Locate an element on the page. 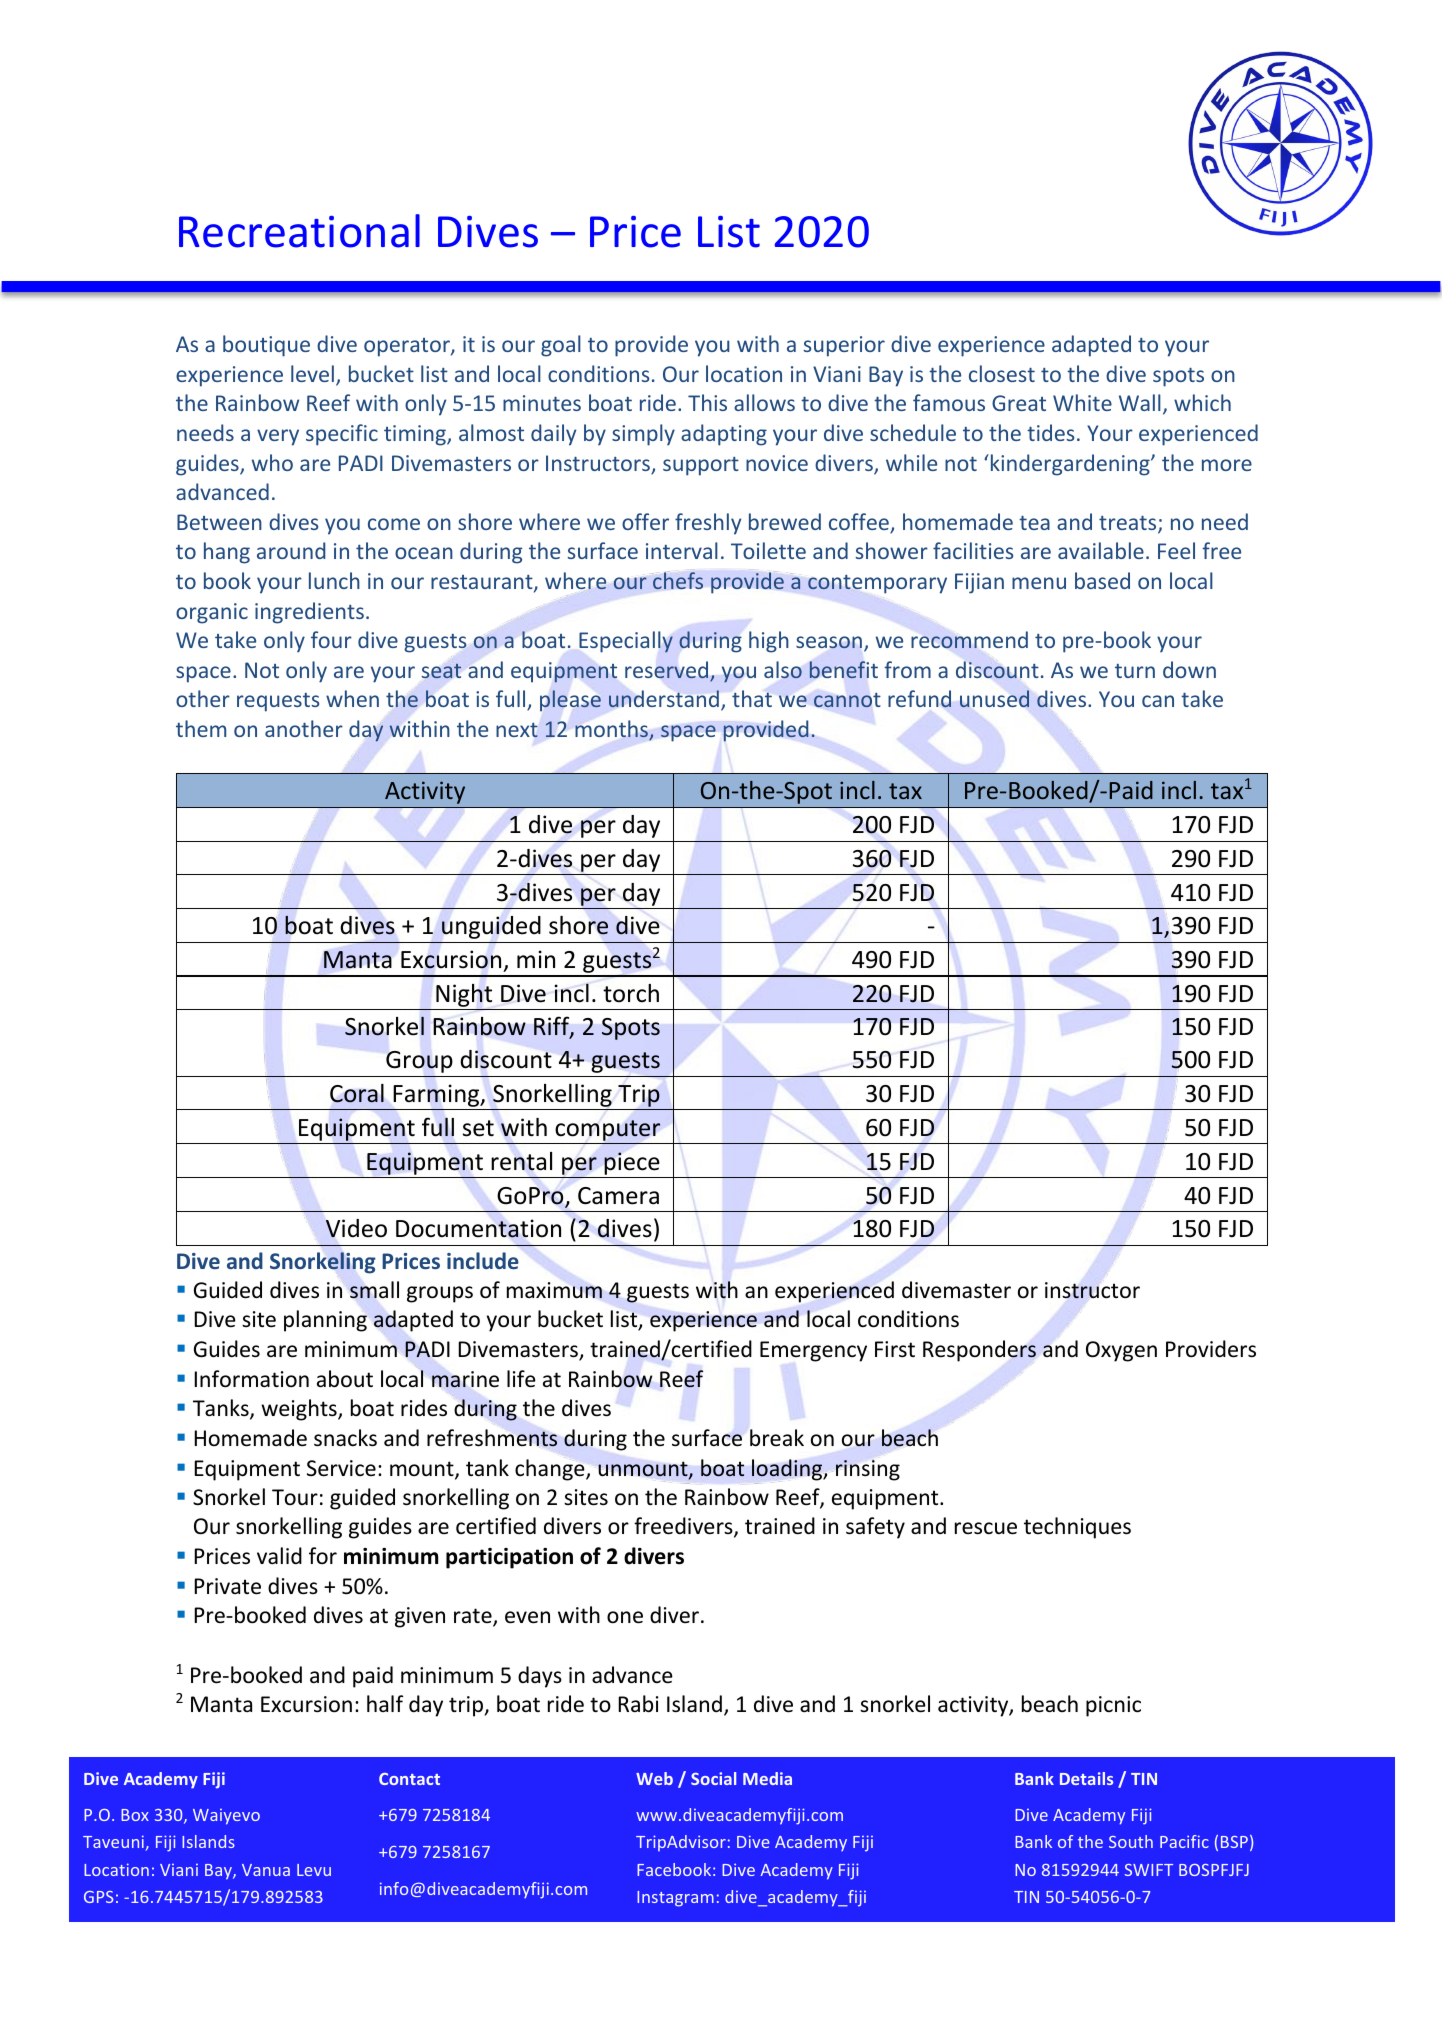  Recreational is located at coordinates (299, 231).
